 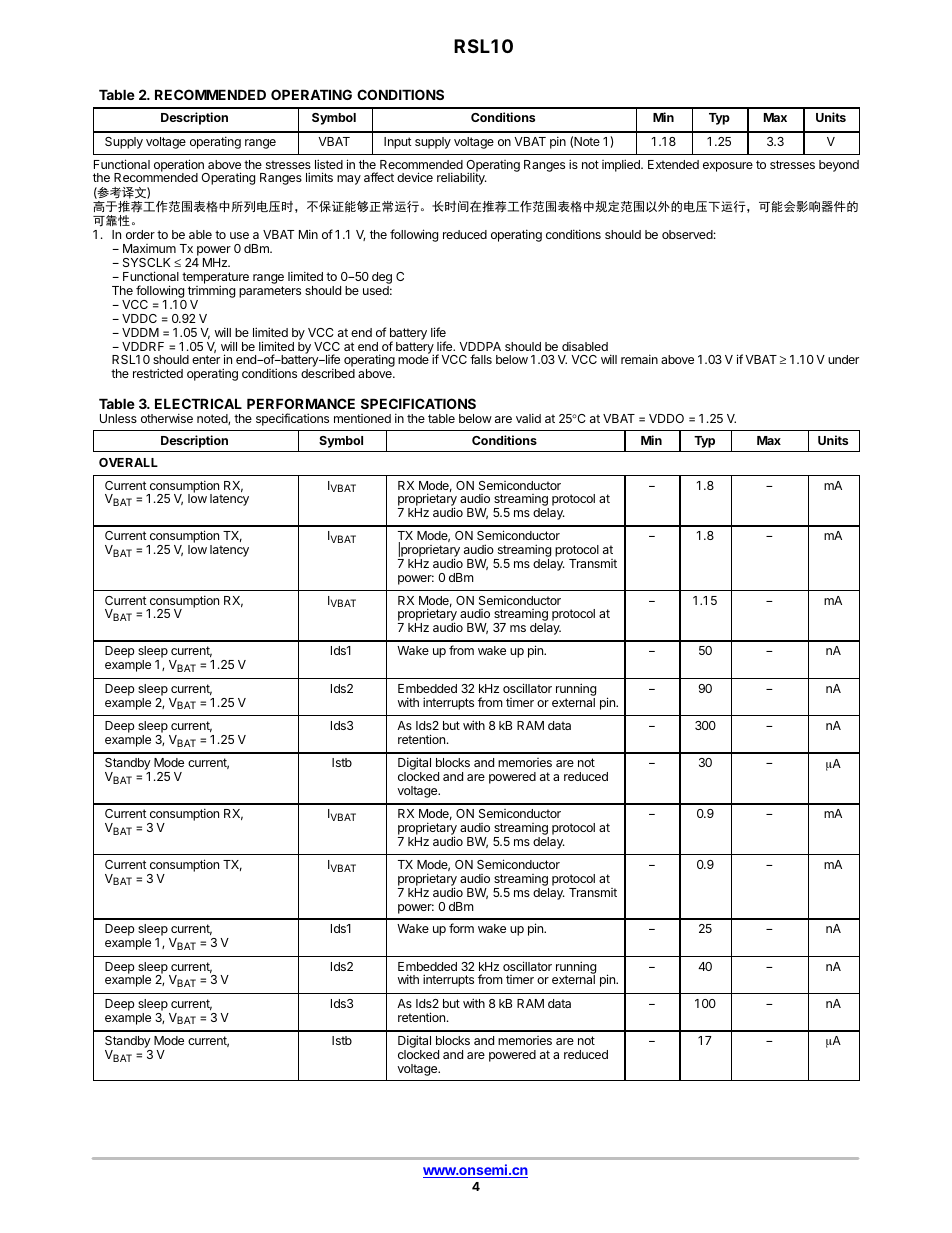 What do you see at coordinates (398, 143) in the document?
I see `Input` at bounding box center [398, 143].
